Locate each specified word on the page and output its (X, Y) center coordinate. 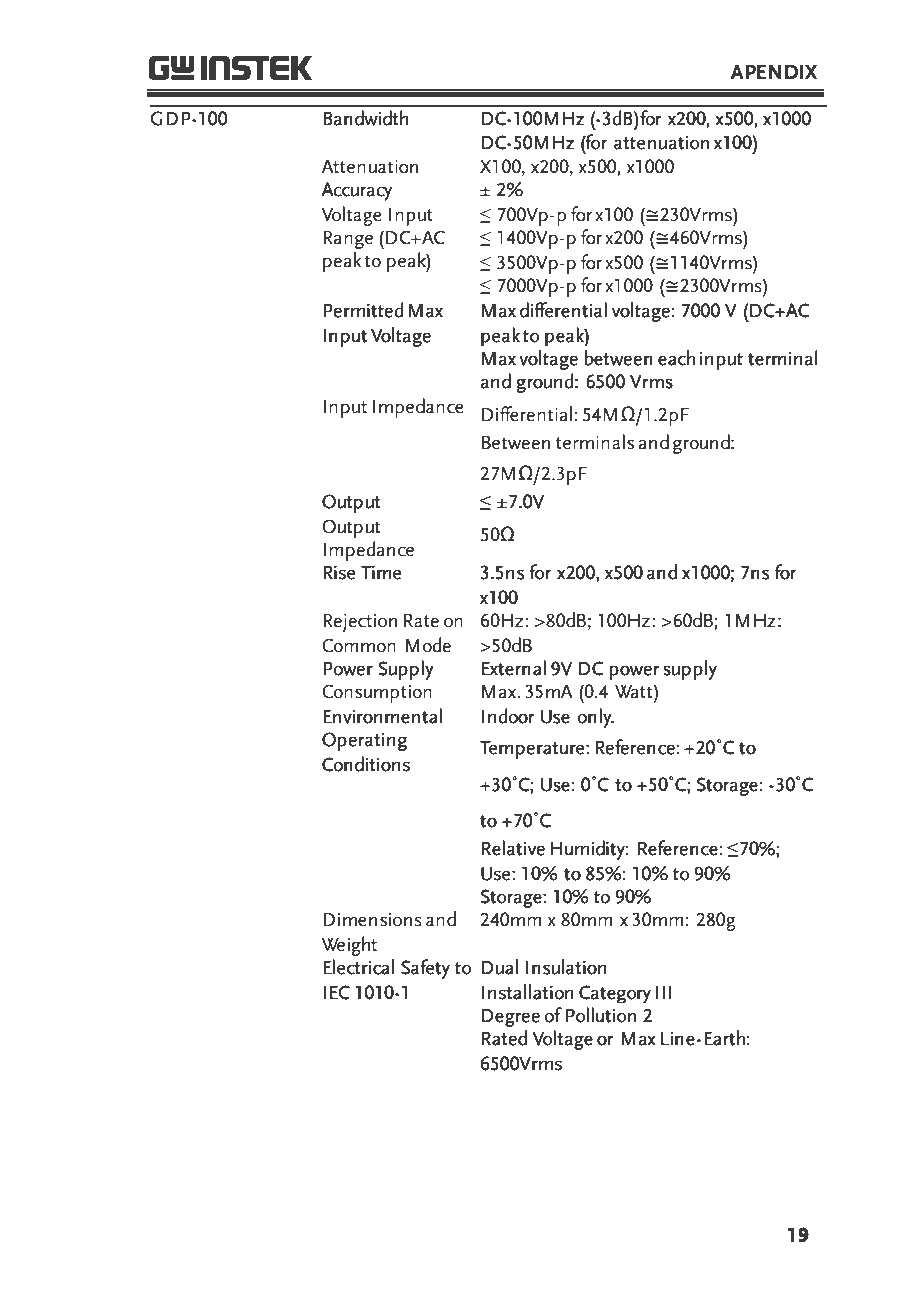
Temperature (533, 750)
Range (348, 240)
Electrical (358, 967)
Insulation (566, 967)
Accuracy (356, 191)
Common (359, 645)
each (676, 358)
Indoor (508, 716)
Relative (513, 848)
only (595, 718)
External (514, 668)
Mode (428, 645)
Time (381, 573)
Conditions (366, 764)
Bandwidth (365, 118)
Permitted (363, 310)
